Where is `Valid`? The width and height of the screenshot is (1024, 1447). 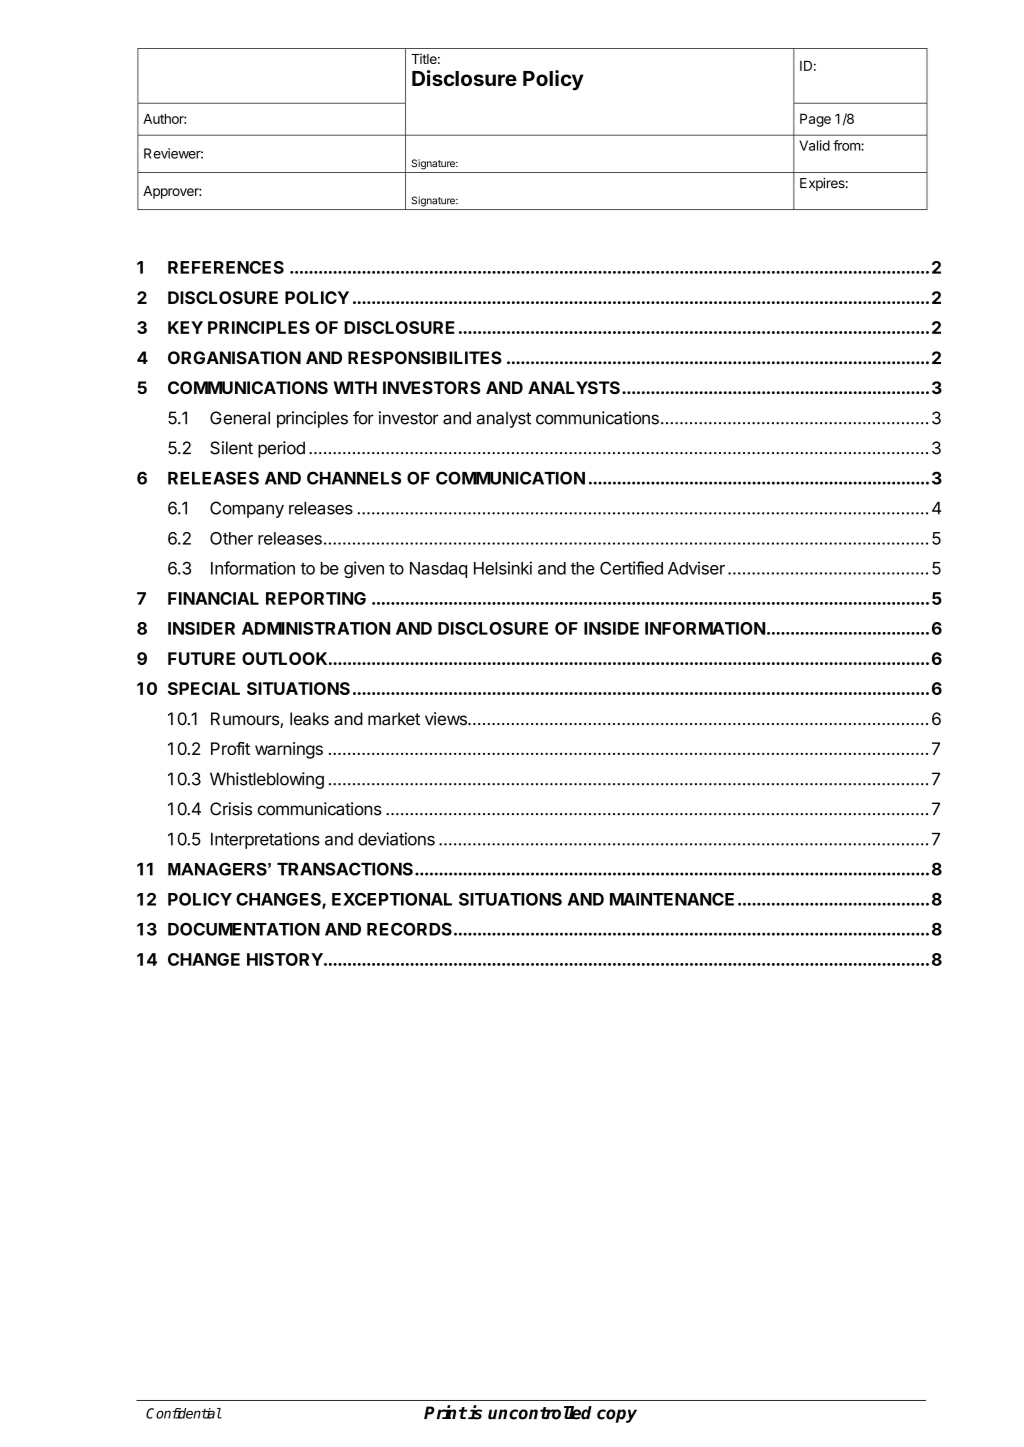 Valid is located at coordinates (814, 145).
